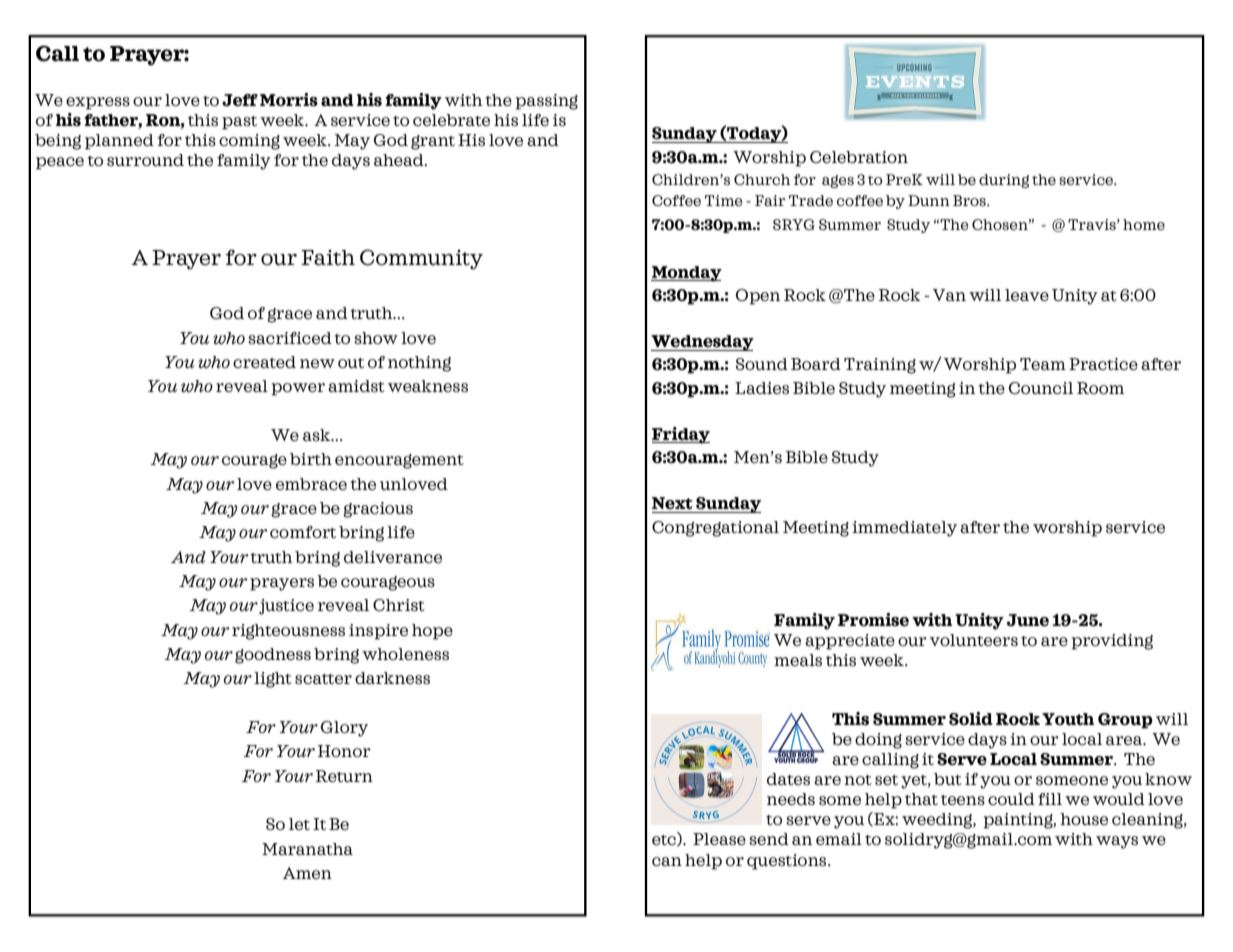  What do you see at coordinates (1027, 295) in the screenshot?
I see `leave` at bounding box center [1027, 295].
